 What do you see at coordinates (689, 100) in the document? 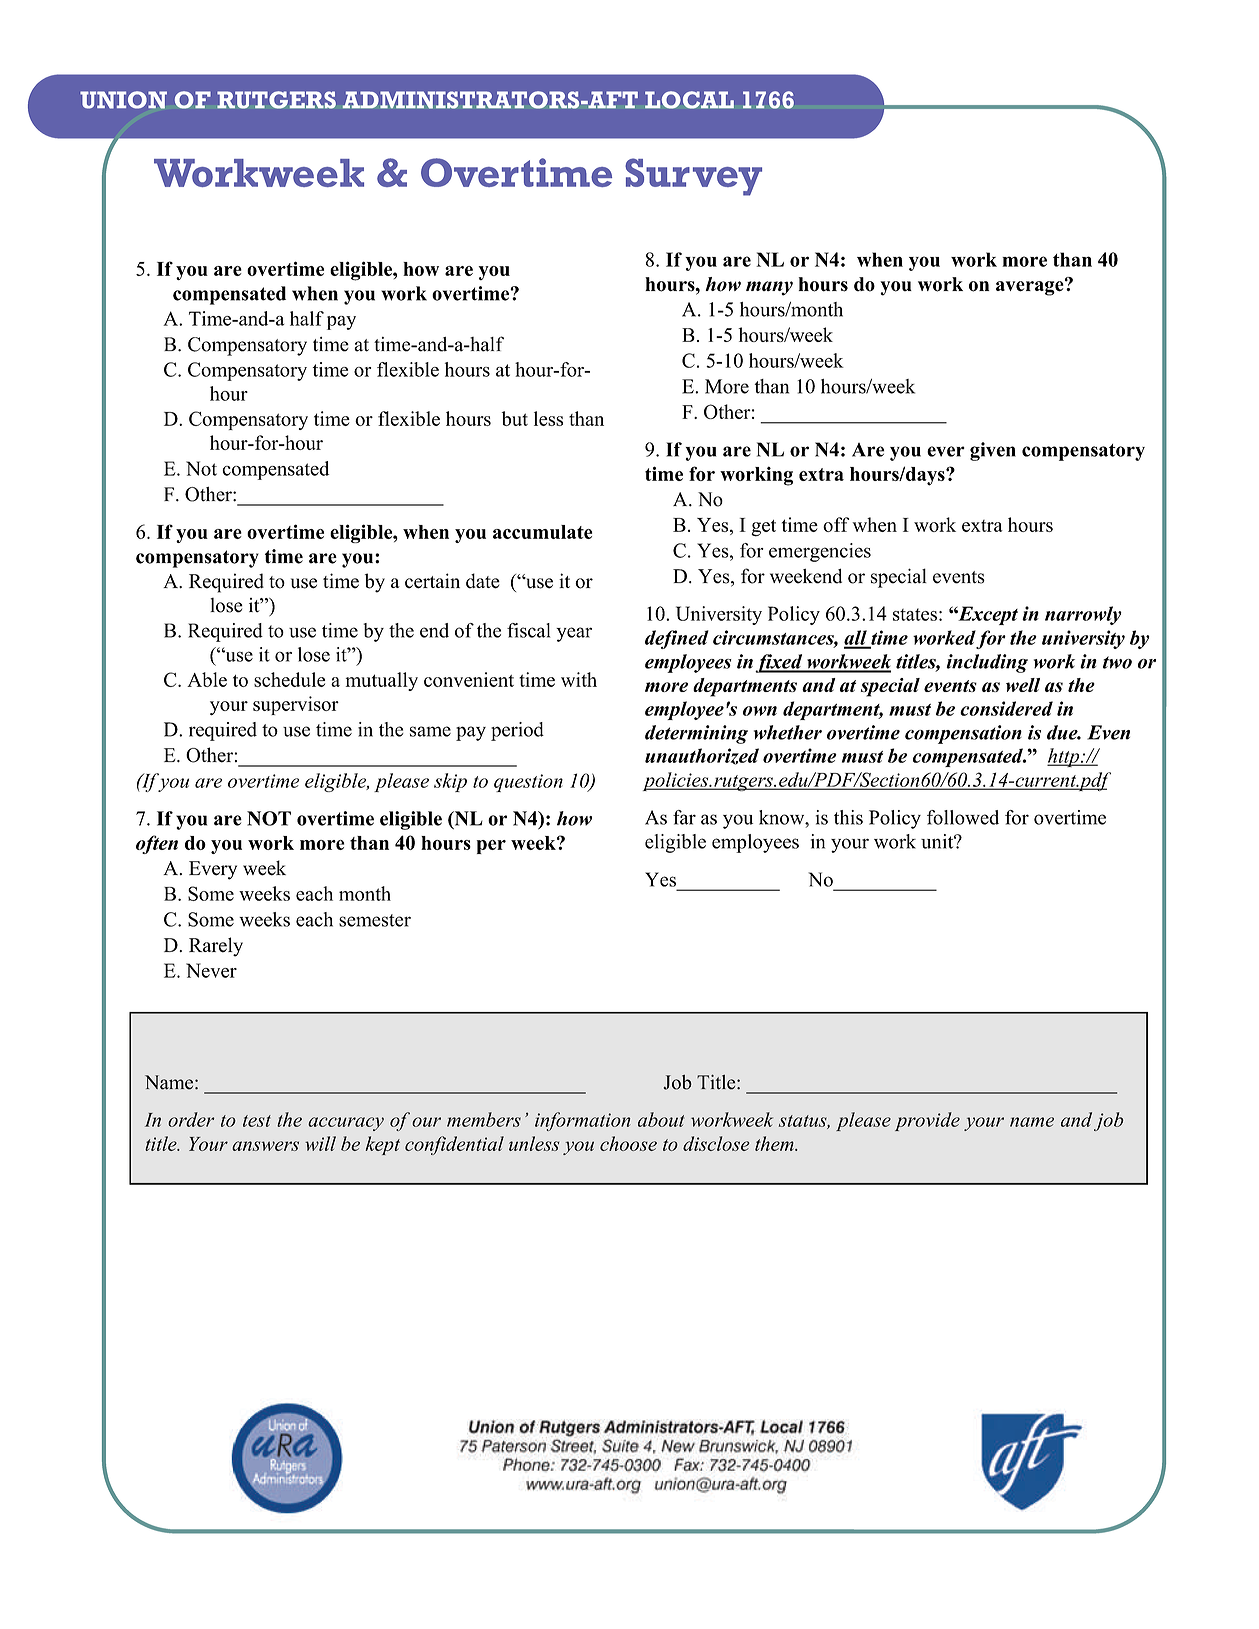
I see `LOCAL` at bounding box center [689, 100].
